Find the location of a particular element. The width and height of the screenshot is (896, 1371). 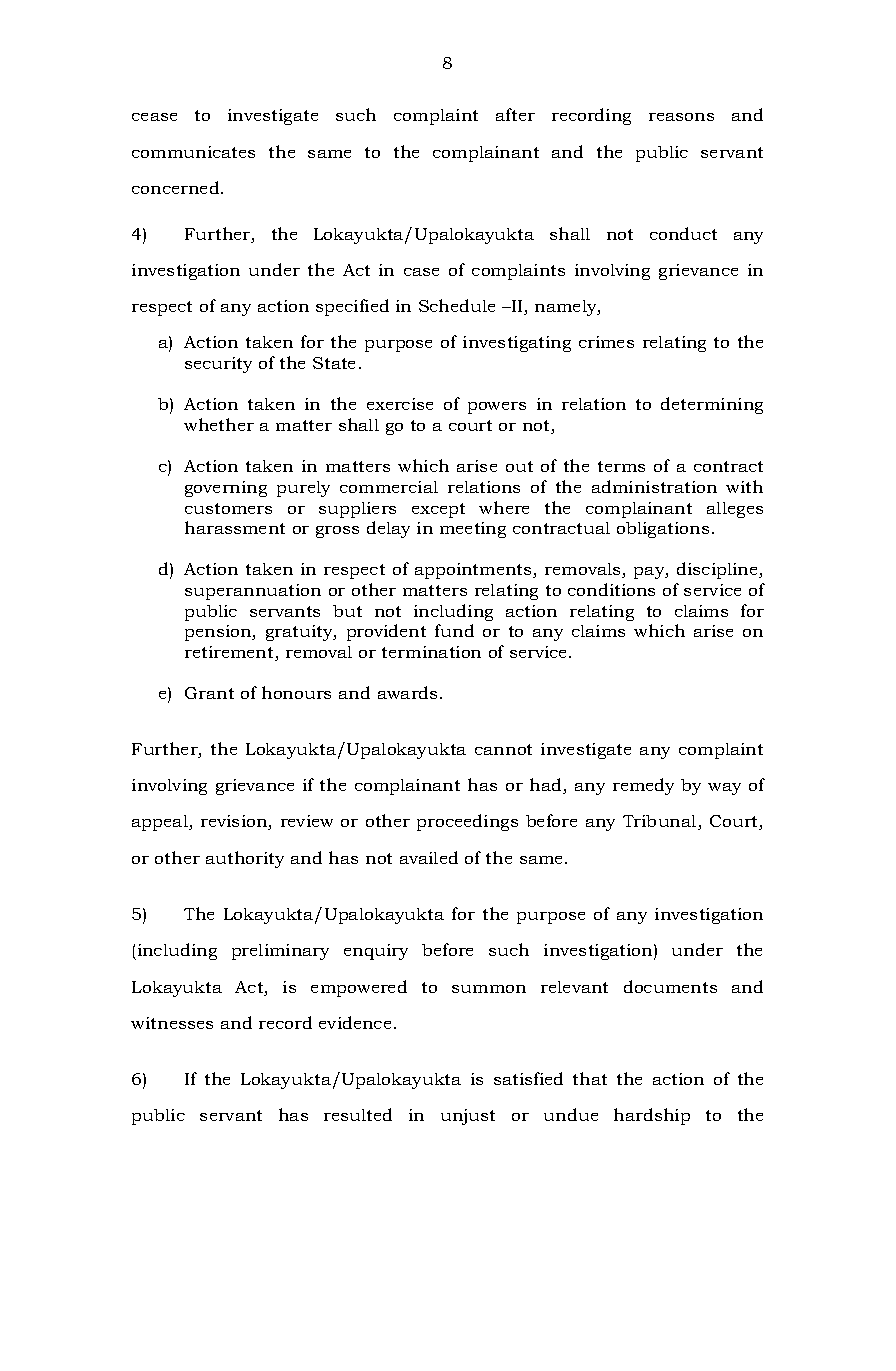

pension is located at coordinates (219, 633).
